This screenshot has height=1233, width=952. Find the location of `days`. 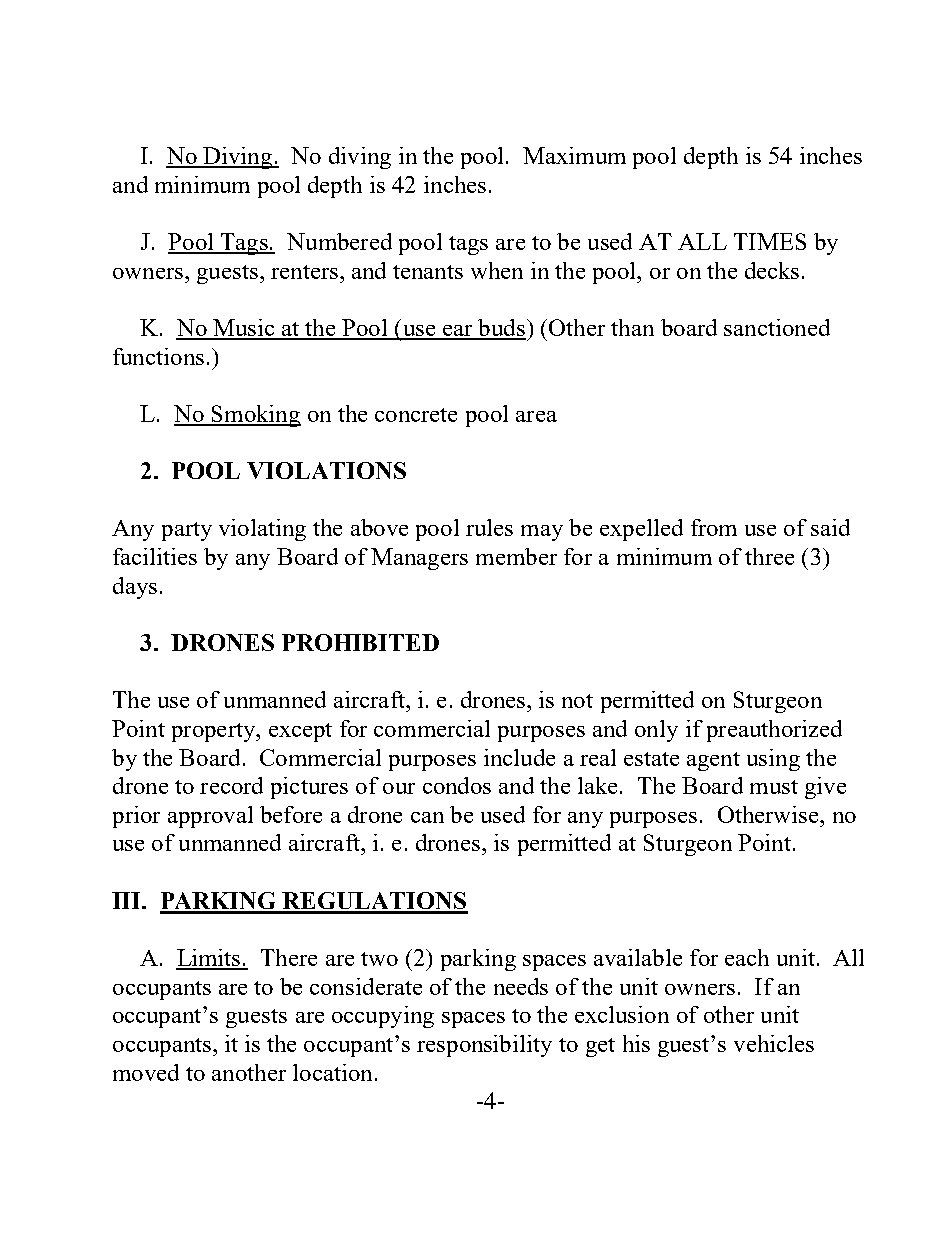

days is located at coordinates (135, 588).
